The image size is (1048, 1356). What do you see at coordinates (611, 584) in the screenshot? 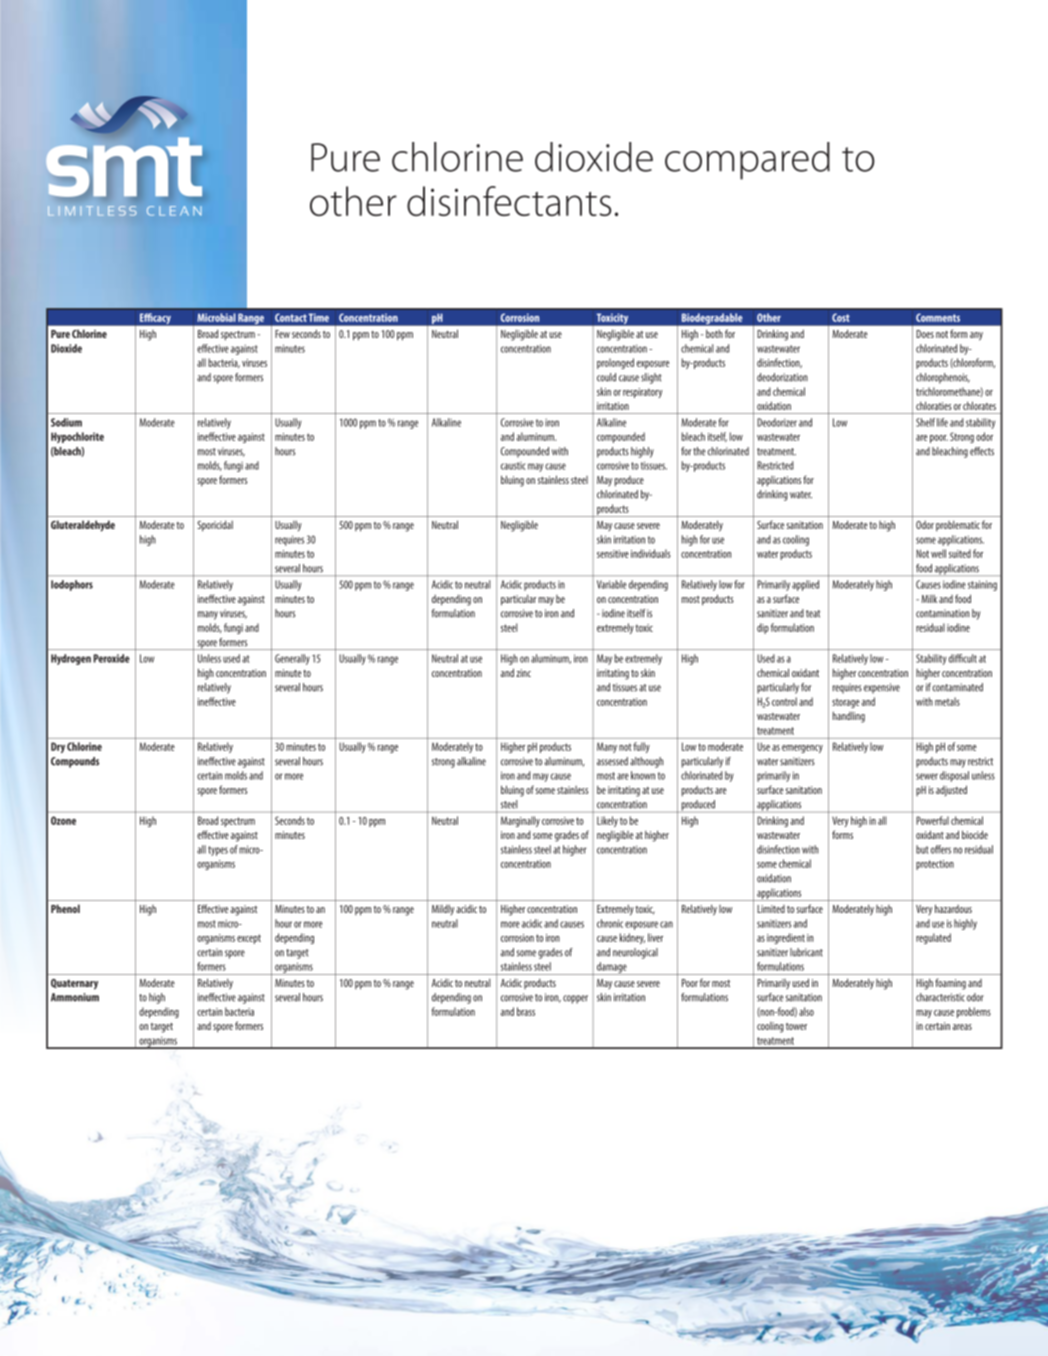
I see `Variable` at bounding box center [611, 584].
